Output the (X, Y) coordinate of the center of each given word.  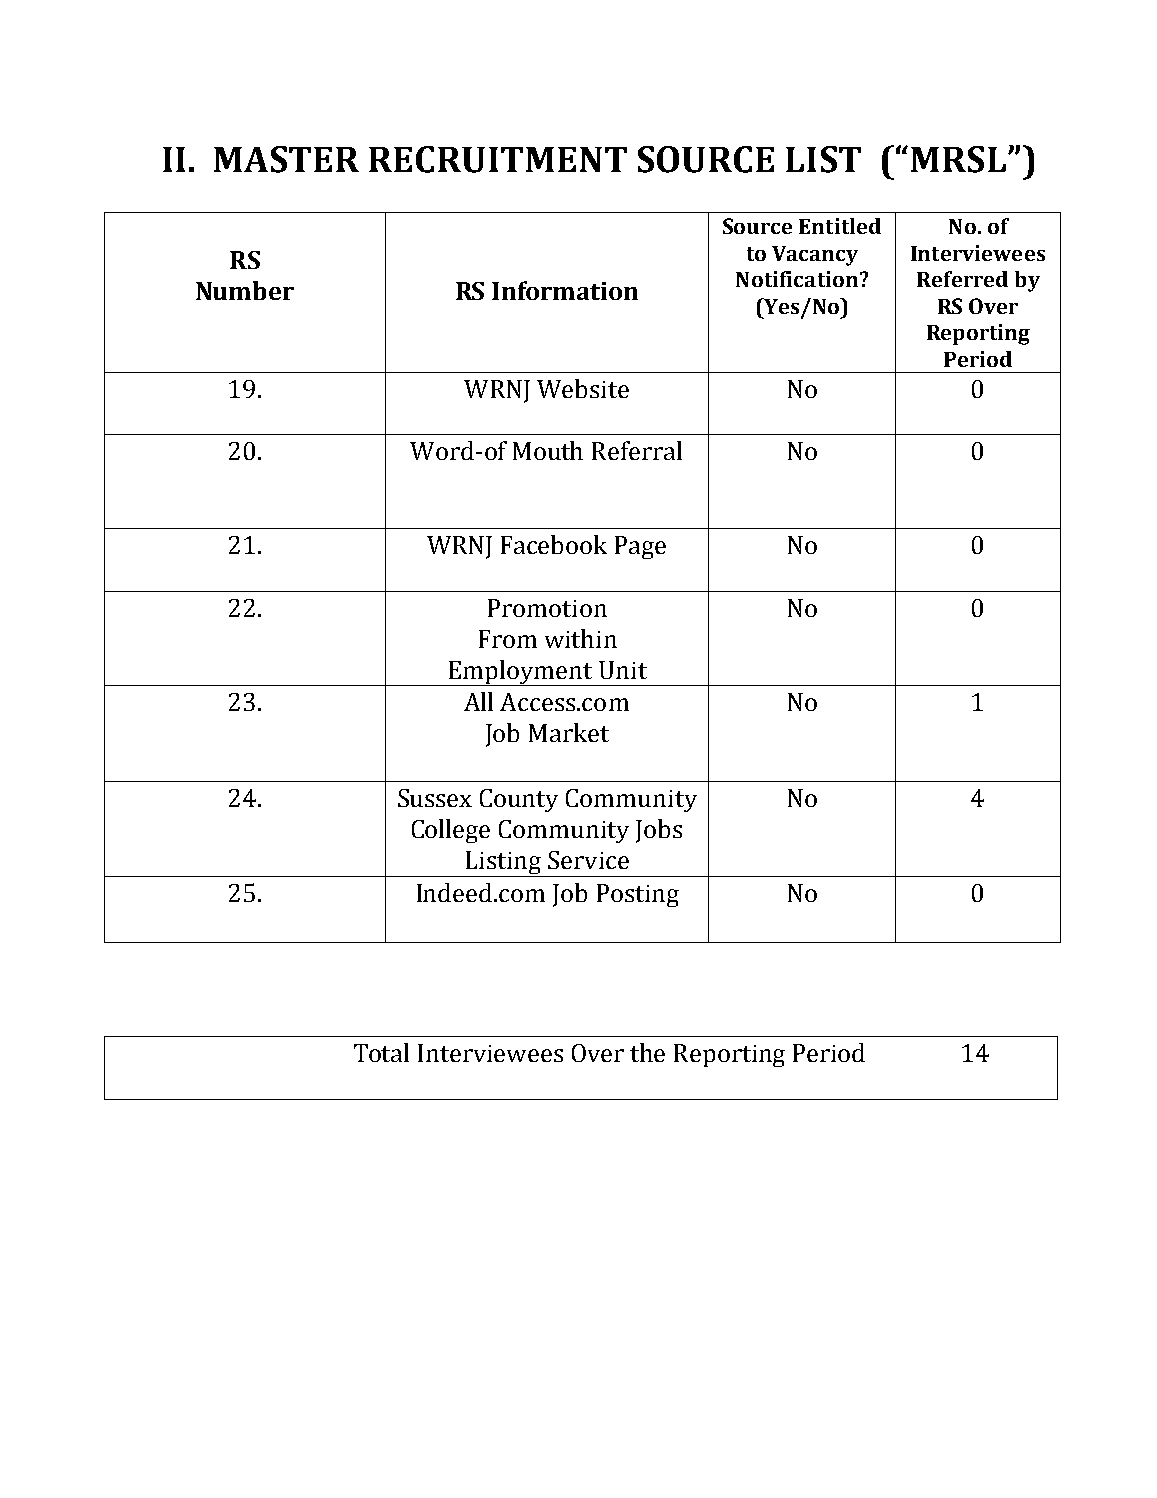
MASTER (286, 159)
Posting (638, 895)
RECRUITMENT (498, 159)
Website (583, 388)
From (508, 639)
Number (245, 290)
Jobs (659, 831)
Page (640, 547)
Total (381, 1052)
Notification (797, 279)
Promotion (547, 608)
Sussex (435, 798)
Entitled (840, 226)
